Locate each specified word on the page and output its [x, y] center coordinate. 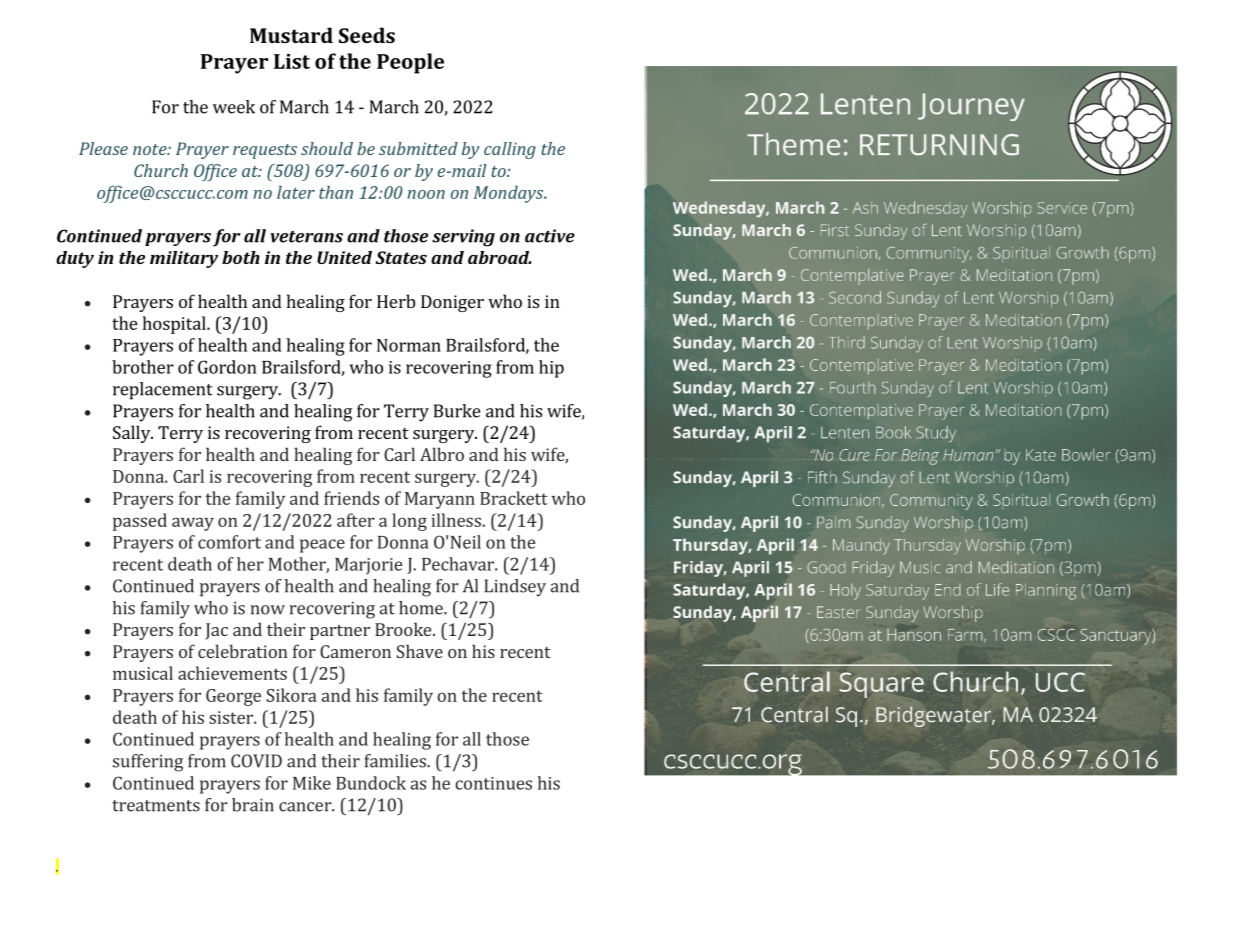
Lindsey [515, 588]
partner [340, 632]
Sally [133, 434]
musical [143, 673]
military [184, 259]
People [410, 63]
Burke [457, 411]
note [151, 149]
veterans [306, 237]
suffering [148, 763]
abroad [500, 257]
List [292, 61]
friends [351, 498]
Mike [312, 783]
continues [493, 783]
